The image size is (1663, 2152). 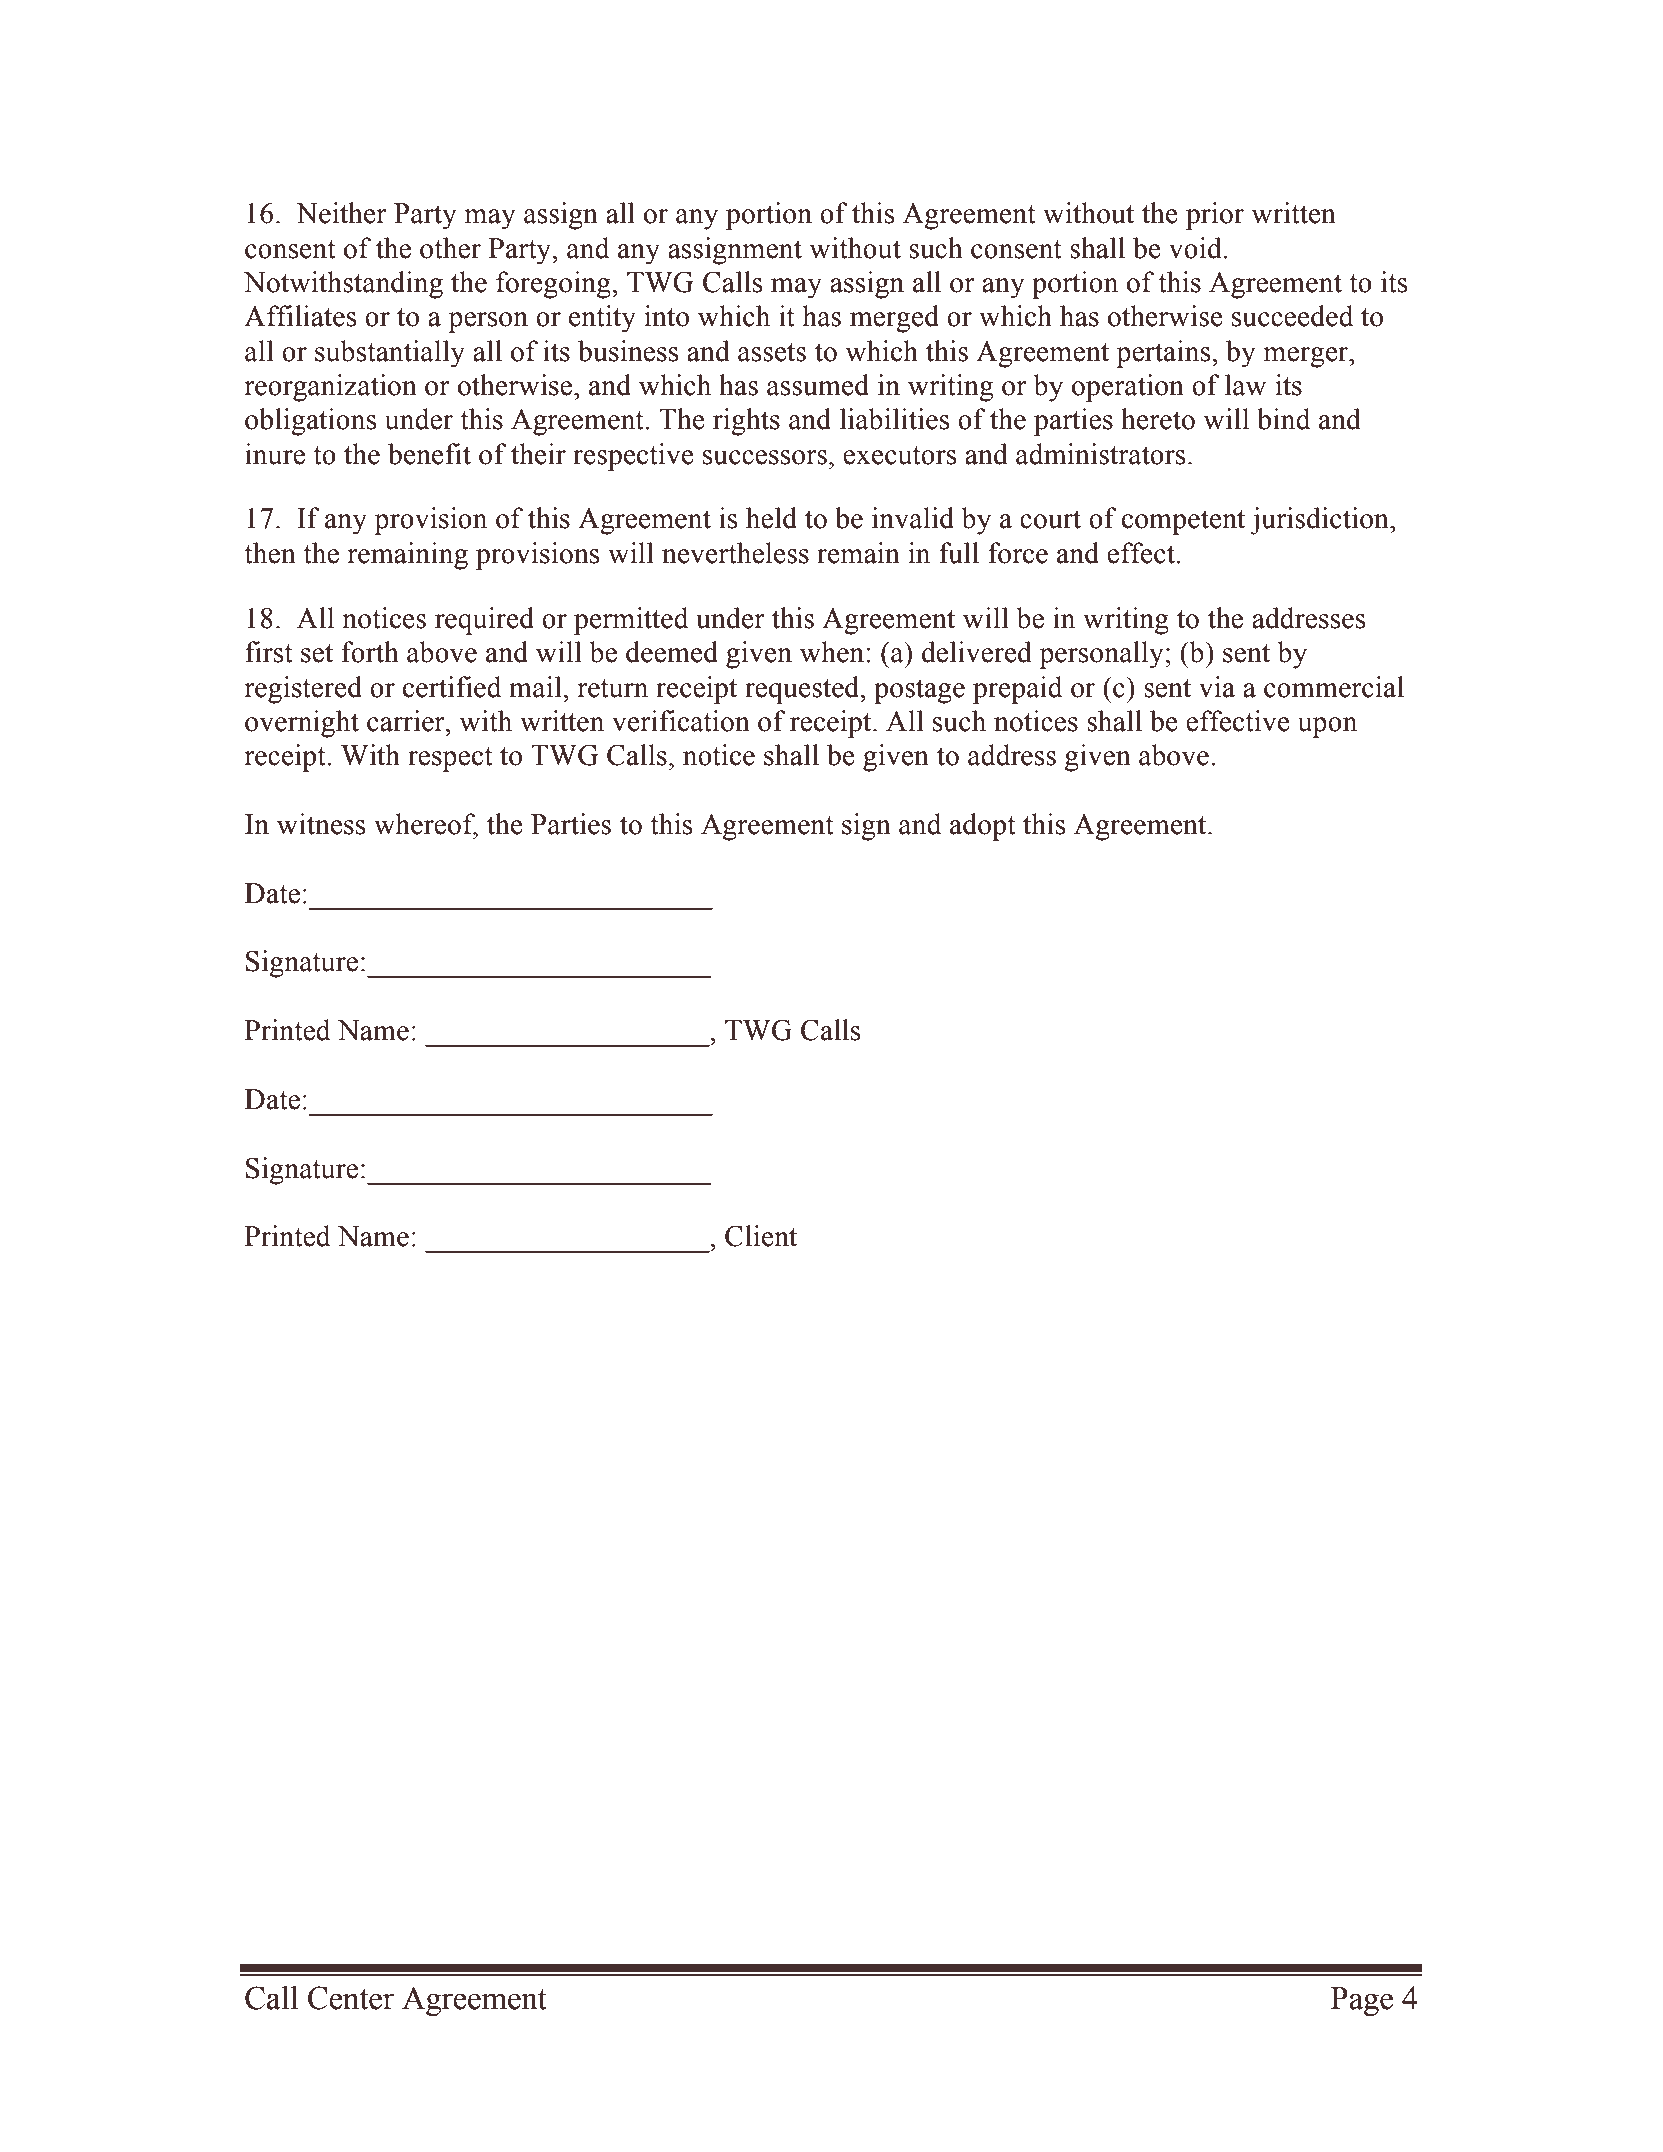 I want to click on void, so click(x=1195, y=248).
